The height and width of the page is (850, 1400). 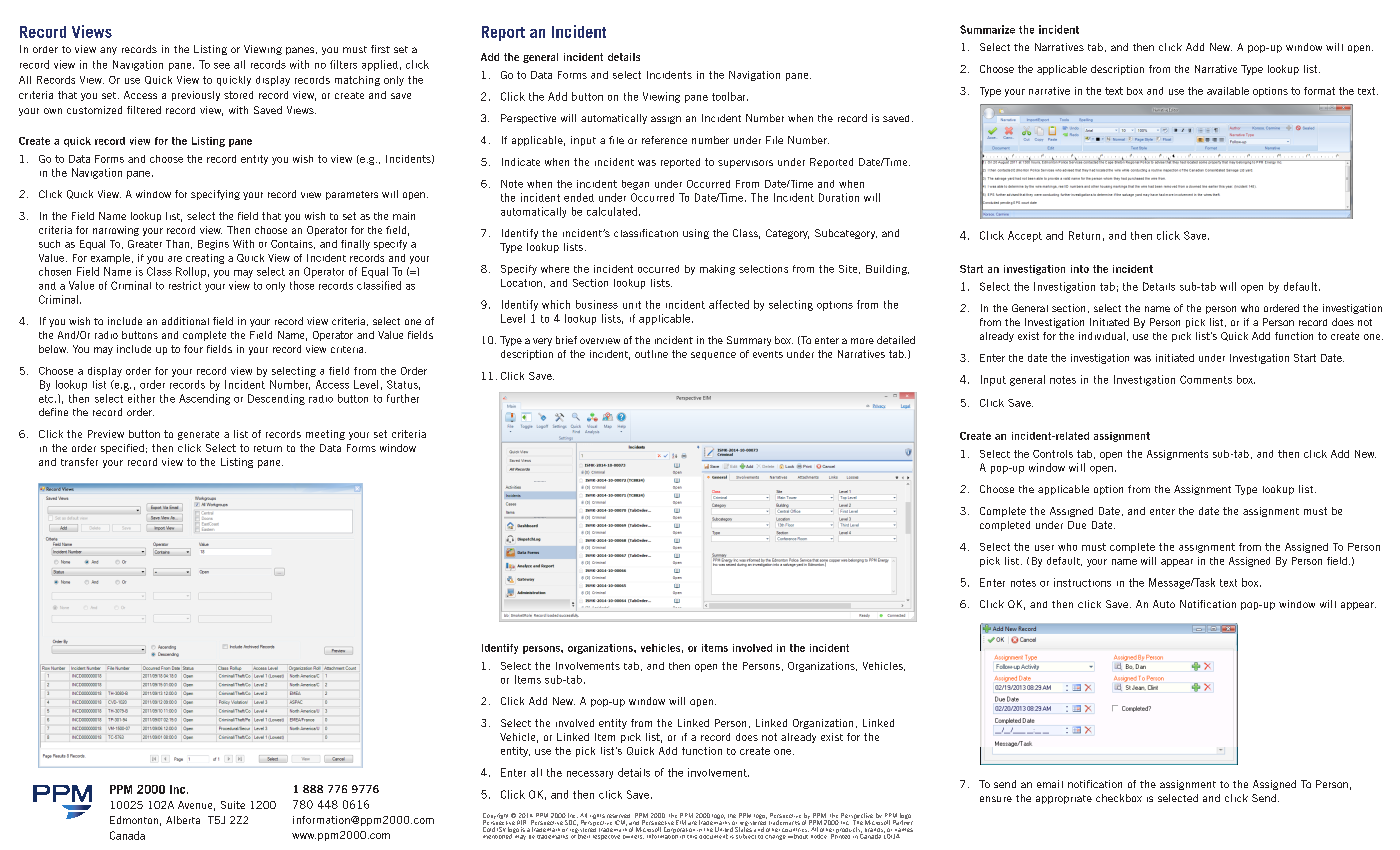 I want to click on see, so click(x=222, y=66).
